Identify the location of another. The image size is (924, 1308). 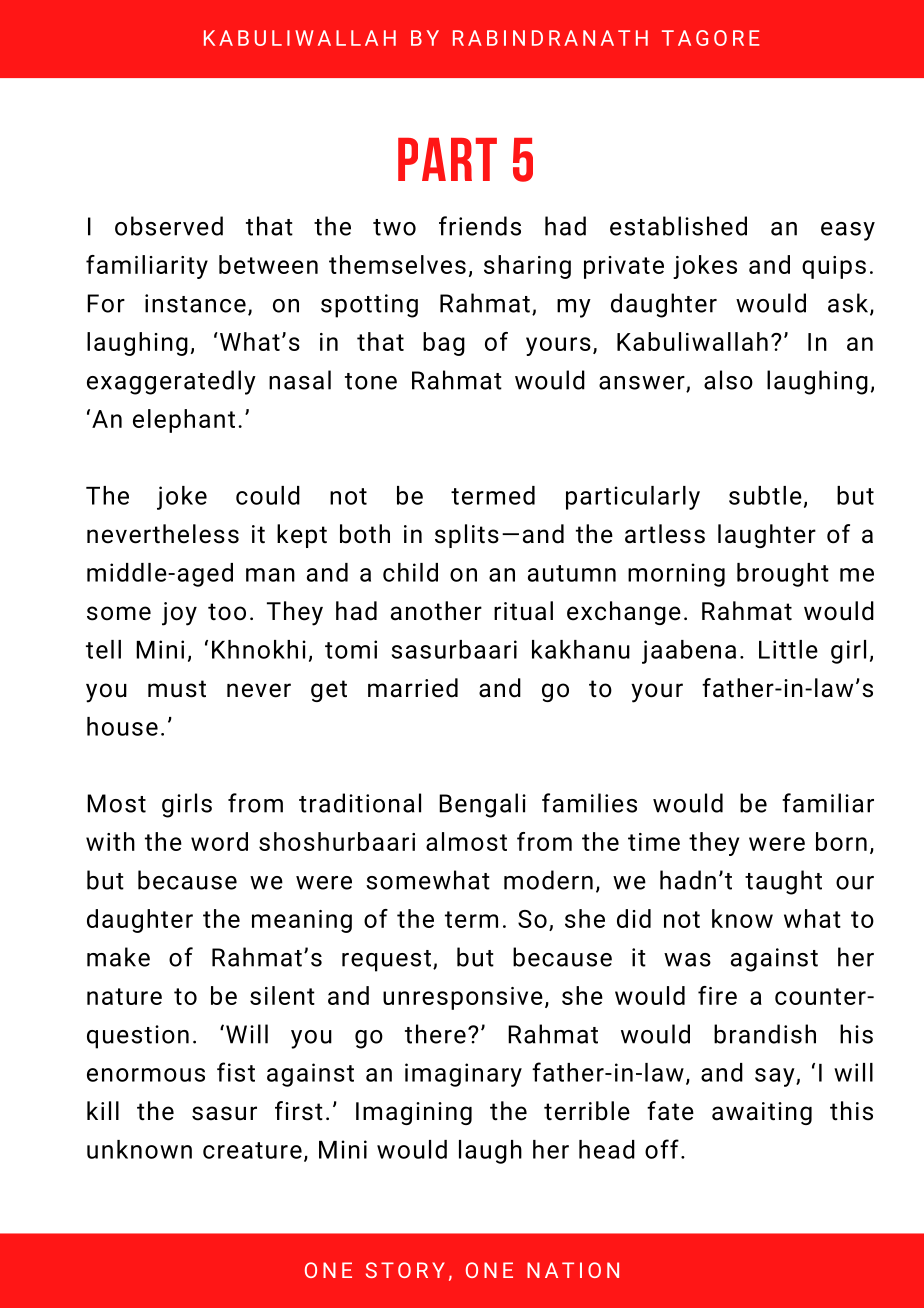
(436, 611).
